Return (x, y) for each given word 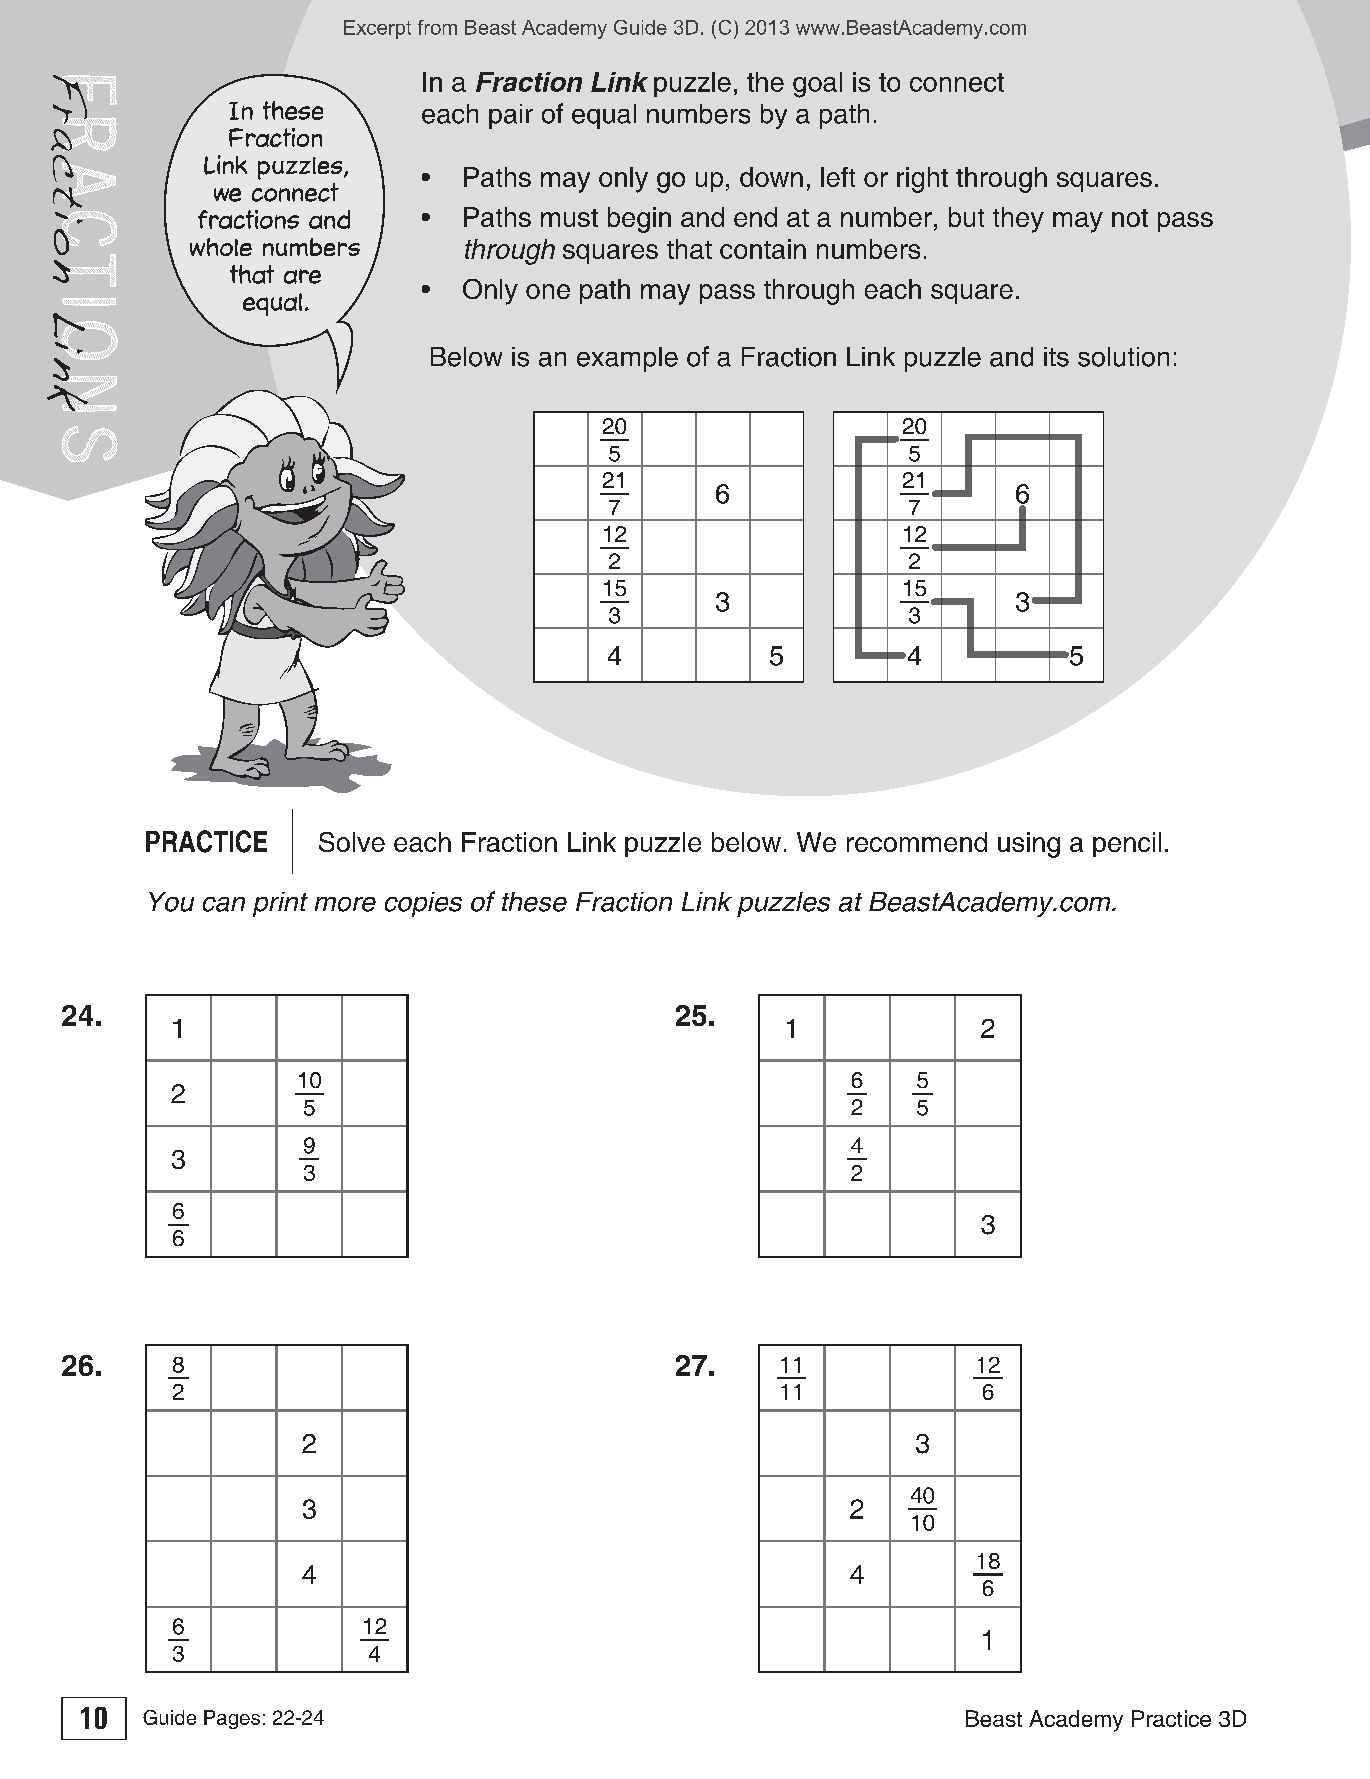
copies (423, 904)
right (922, 180)
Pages (232, 1719)
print (280, 904)
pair (511, 116)
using (1029, 845)
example (627, 359)
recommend (917, 842)
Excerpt (377, 29)
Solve (352, 842)
